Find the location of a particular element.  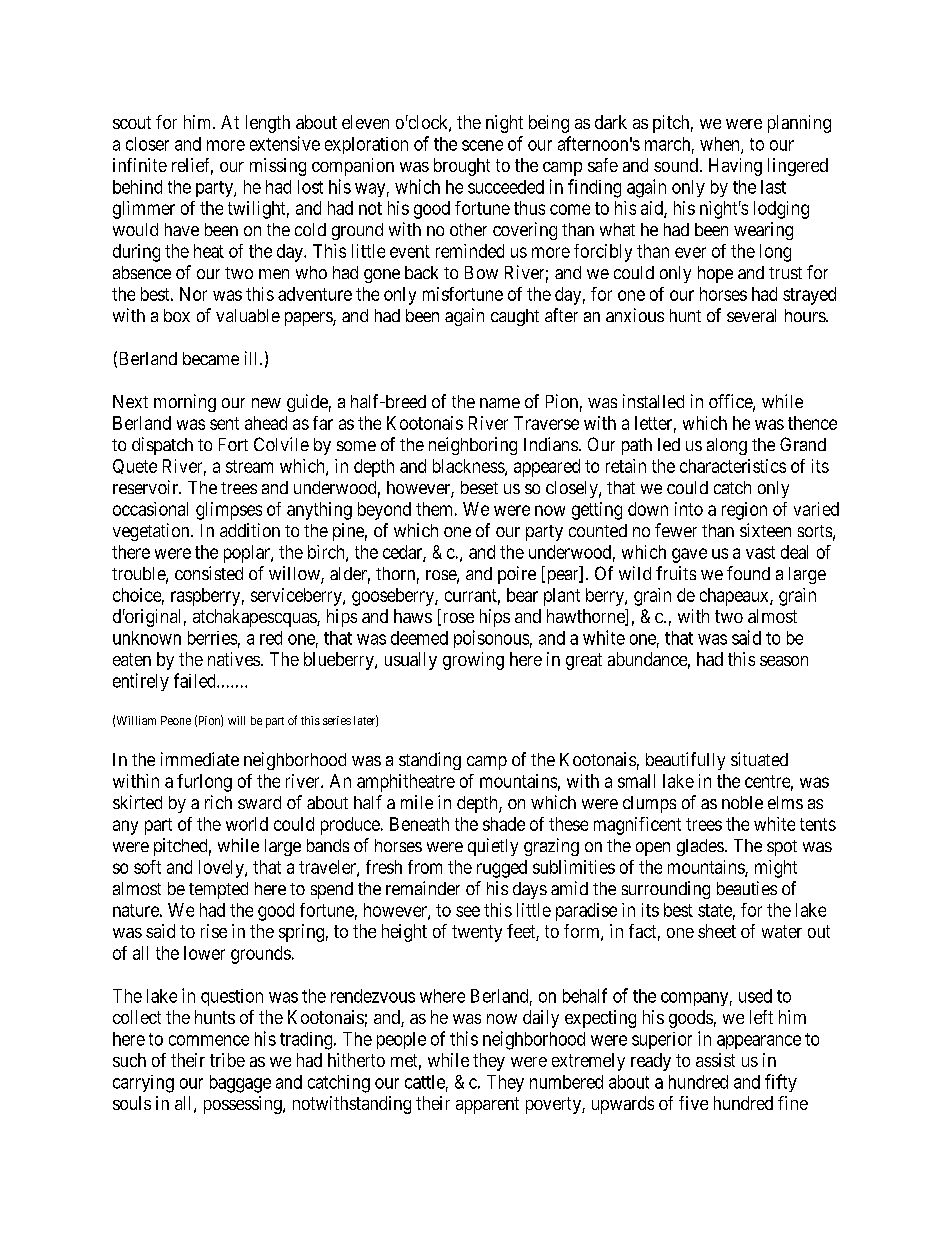

closer is located at coordinates (147, 144).
